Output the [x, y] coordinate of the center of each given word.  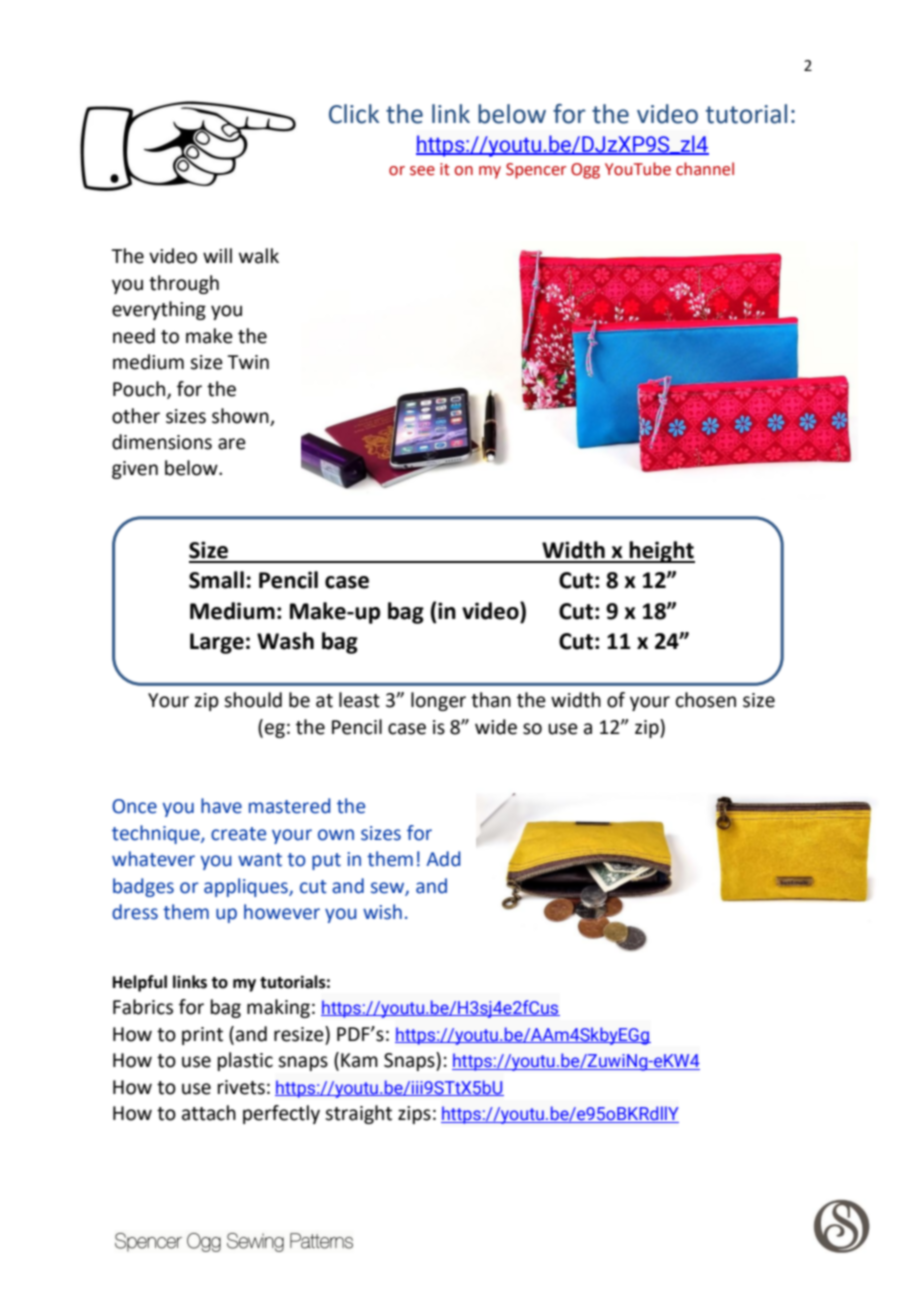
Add [443, 859]
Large [217, 643]
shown [240, 416]
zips [414, 1115]
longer [438, 701]
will [217, 255]
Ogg [585, 171]
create [238, 834]
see [422, 171]
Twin [248, 362]
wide [496, 727]
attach [209, 1113]
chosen [706, 700]
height [661, 552]
